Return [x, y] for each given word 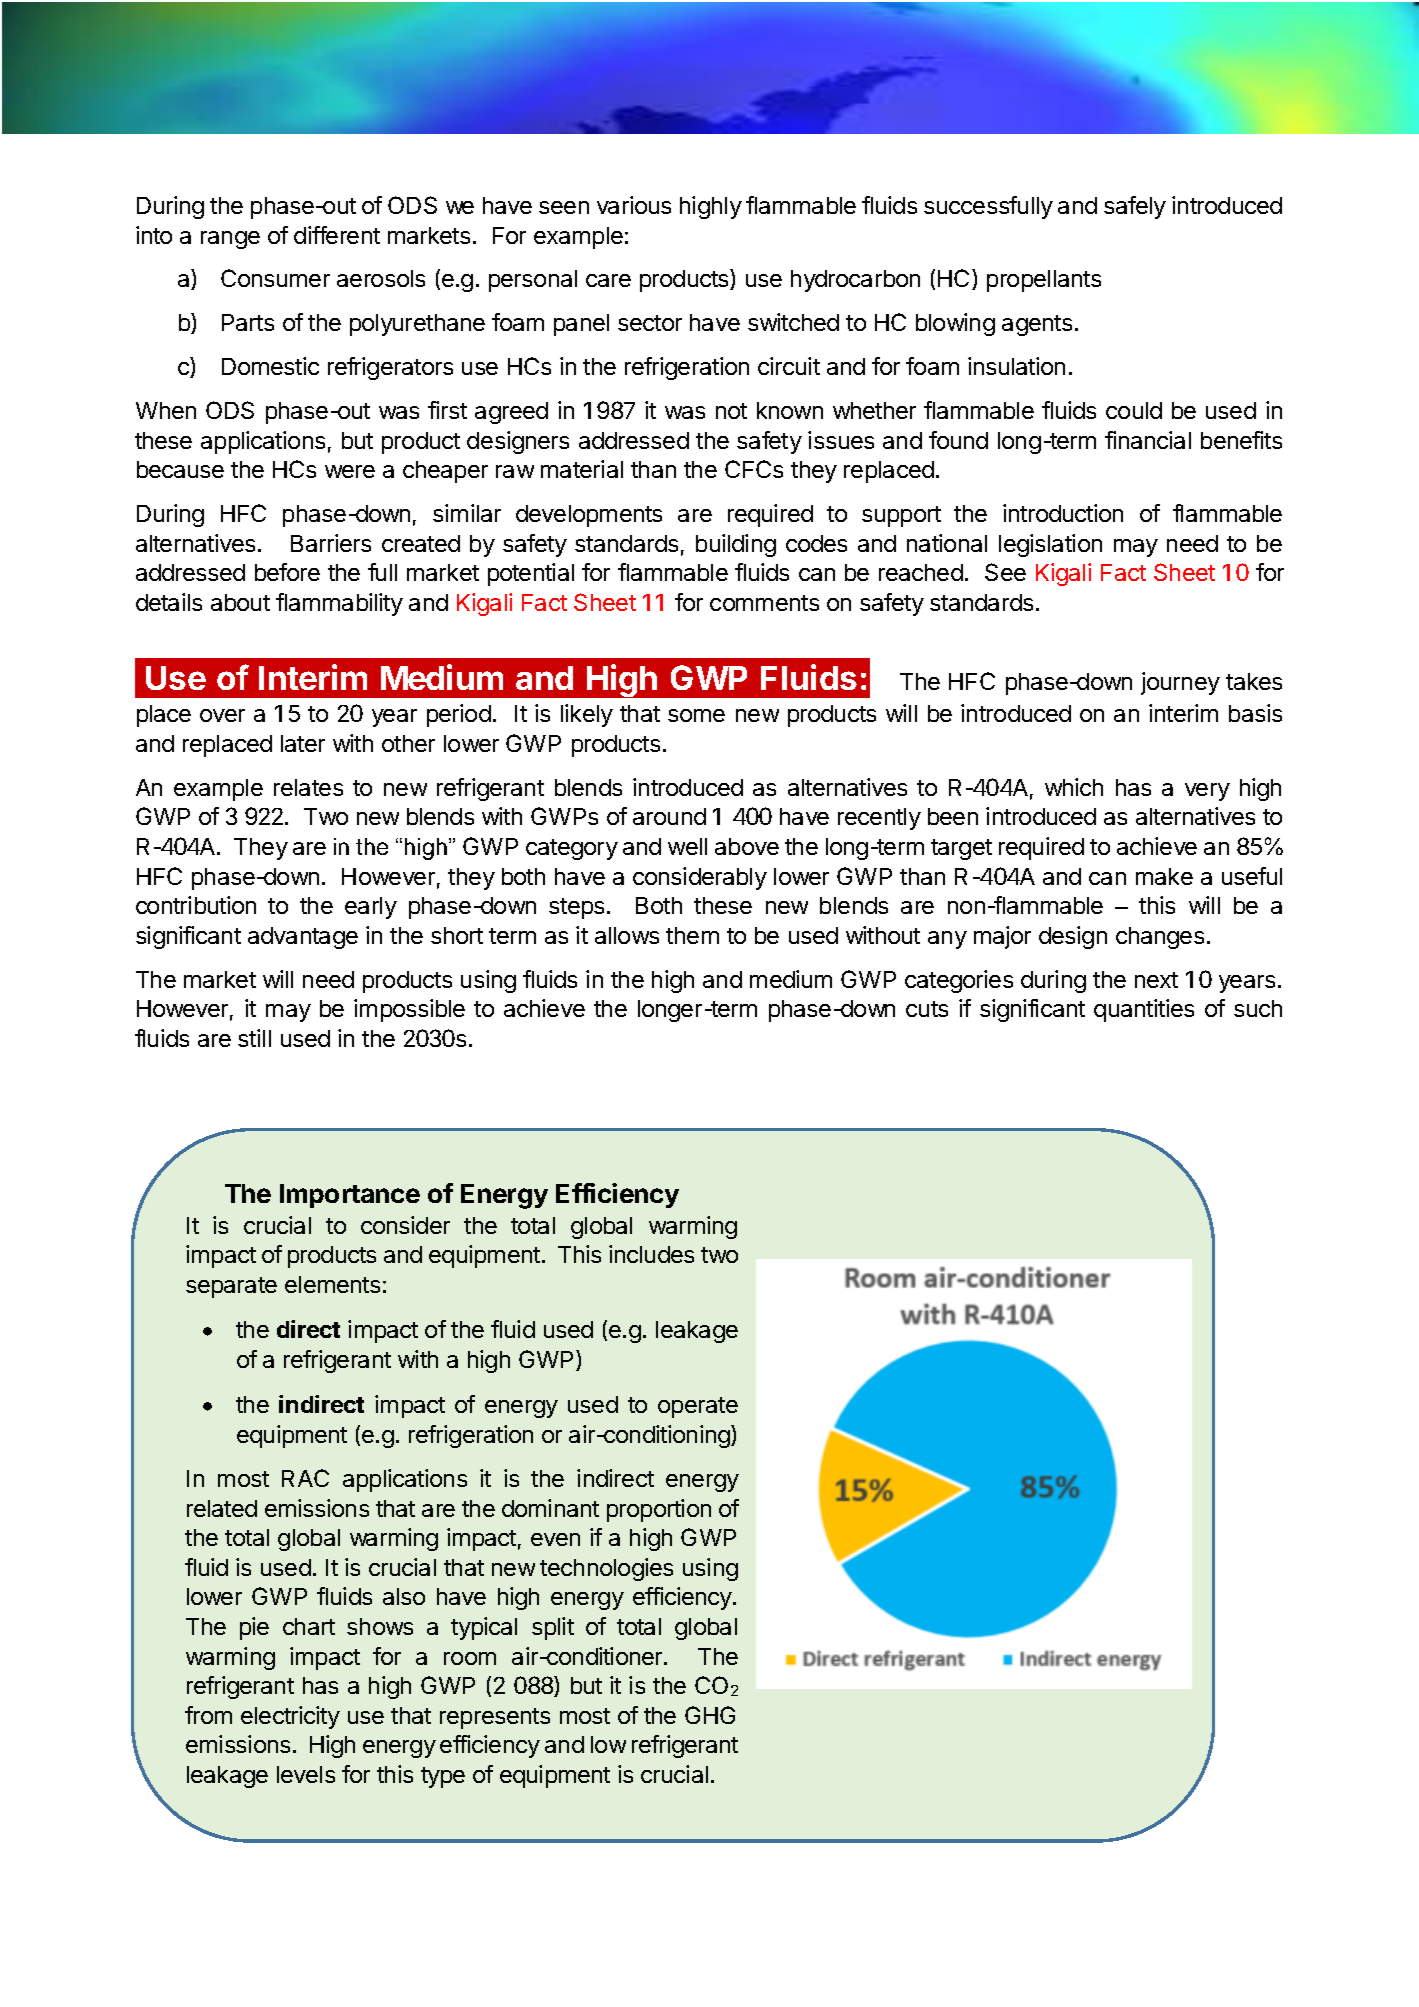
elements [332, 1284]
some [696, 715]
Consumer [275, 278]
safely [1135, 207]
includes [651, 1254]
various [634, 205]
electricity [290, 1717]
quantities [1144, 1010]
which [1074, 787]
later [303, 743]
